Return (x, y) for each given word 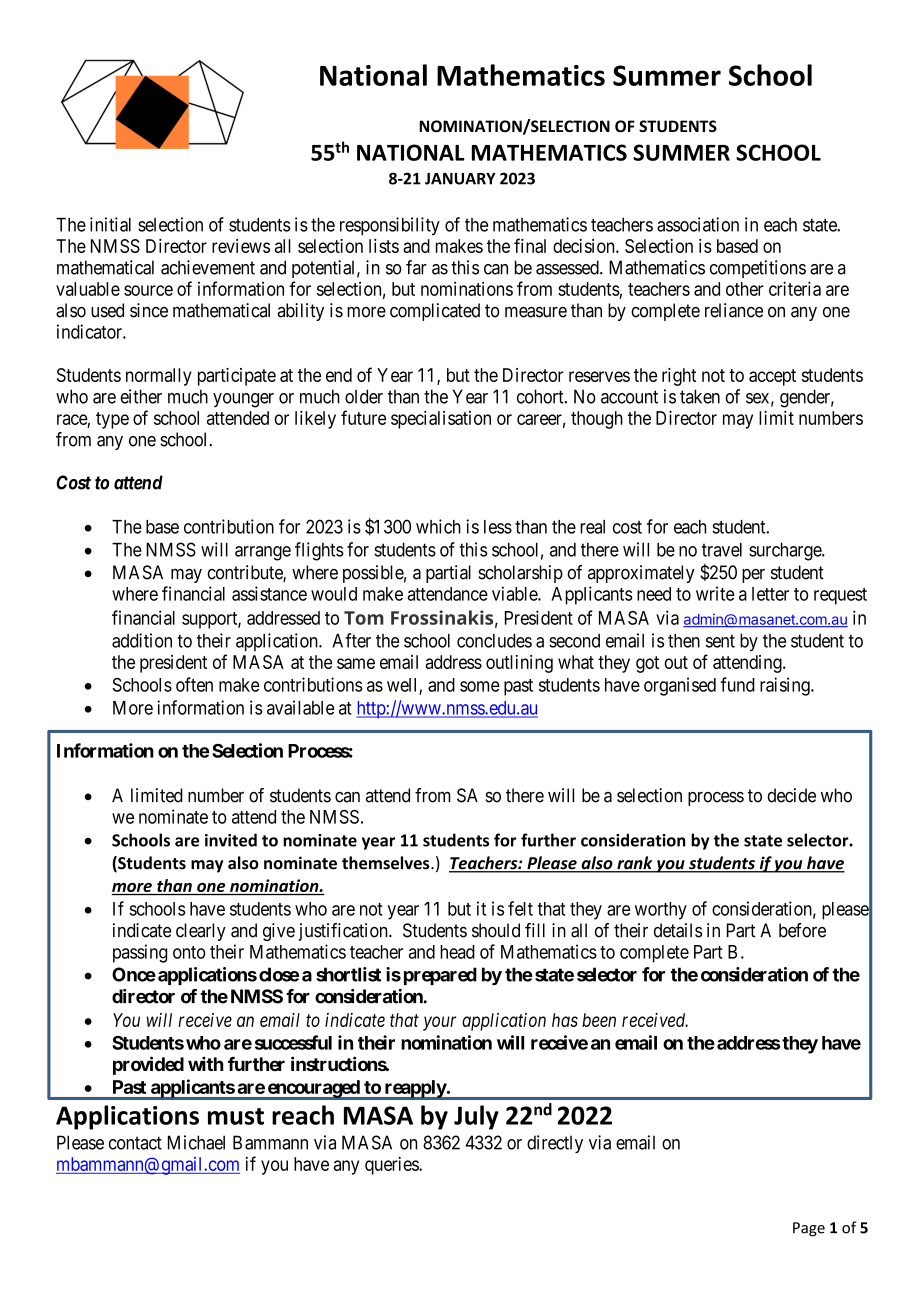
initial (110, 224)
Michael (196, 1142)
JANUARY (460, 179)
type (112, 420)
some (480, 686)
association (698, 224)
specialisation (441, 420)
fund (738, 684)
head (457, 952)
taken (700, 396)
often (194, 684)
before (802, 930)
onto (189, 952)
